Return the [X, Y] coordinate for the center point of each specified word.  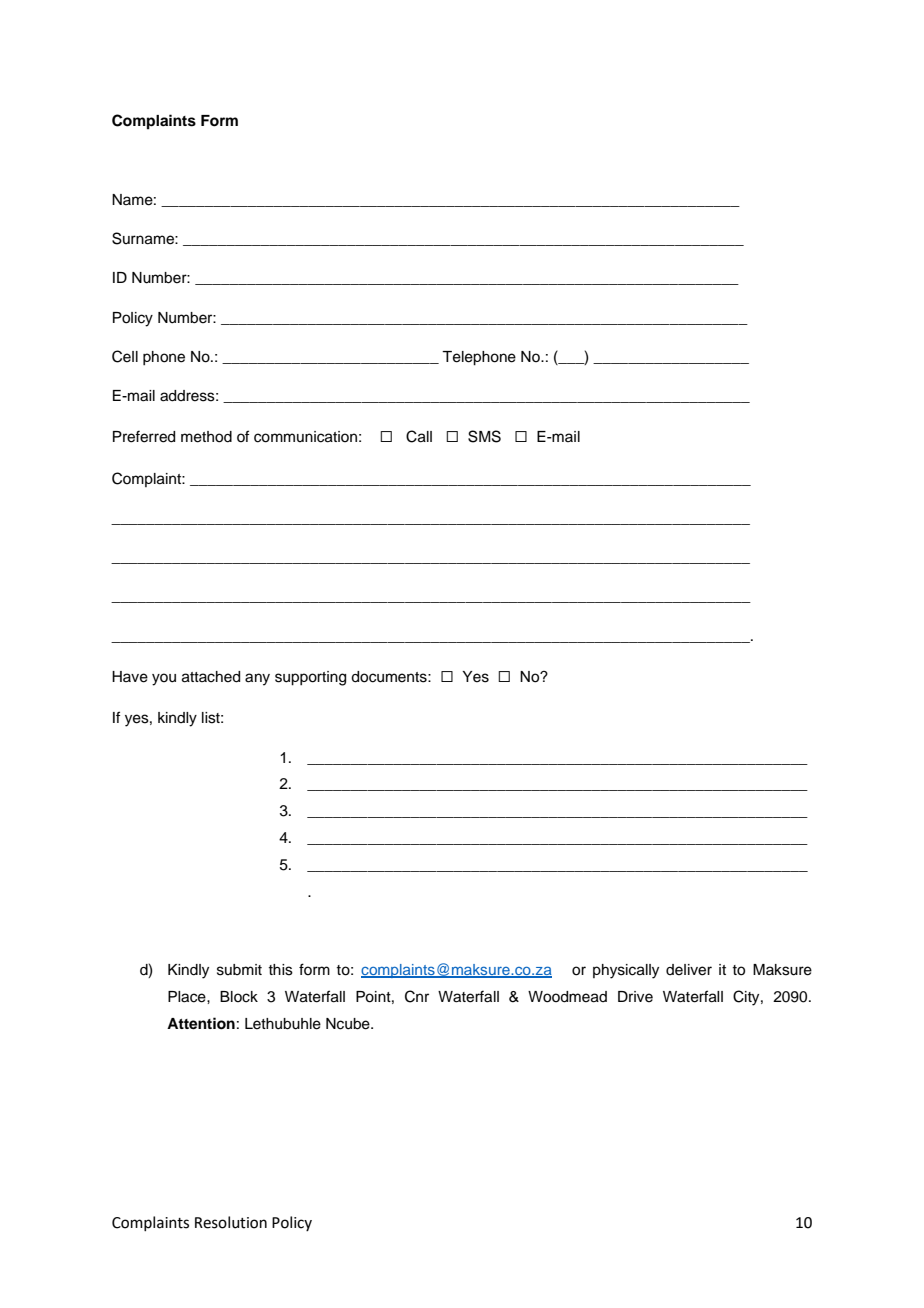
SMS [484, 436]
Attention [201, 1023]
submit [239, 970]
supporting [310, 678]
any [257, 679]
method [206, 437]
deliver [689, 970]
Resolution [231, 1222]
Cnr [417, 996]
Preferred [144, 436]
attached [211, 677]
